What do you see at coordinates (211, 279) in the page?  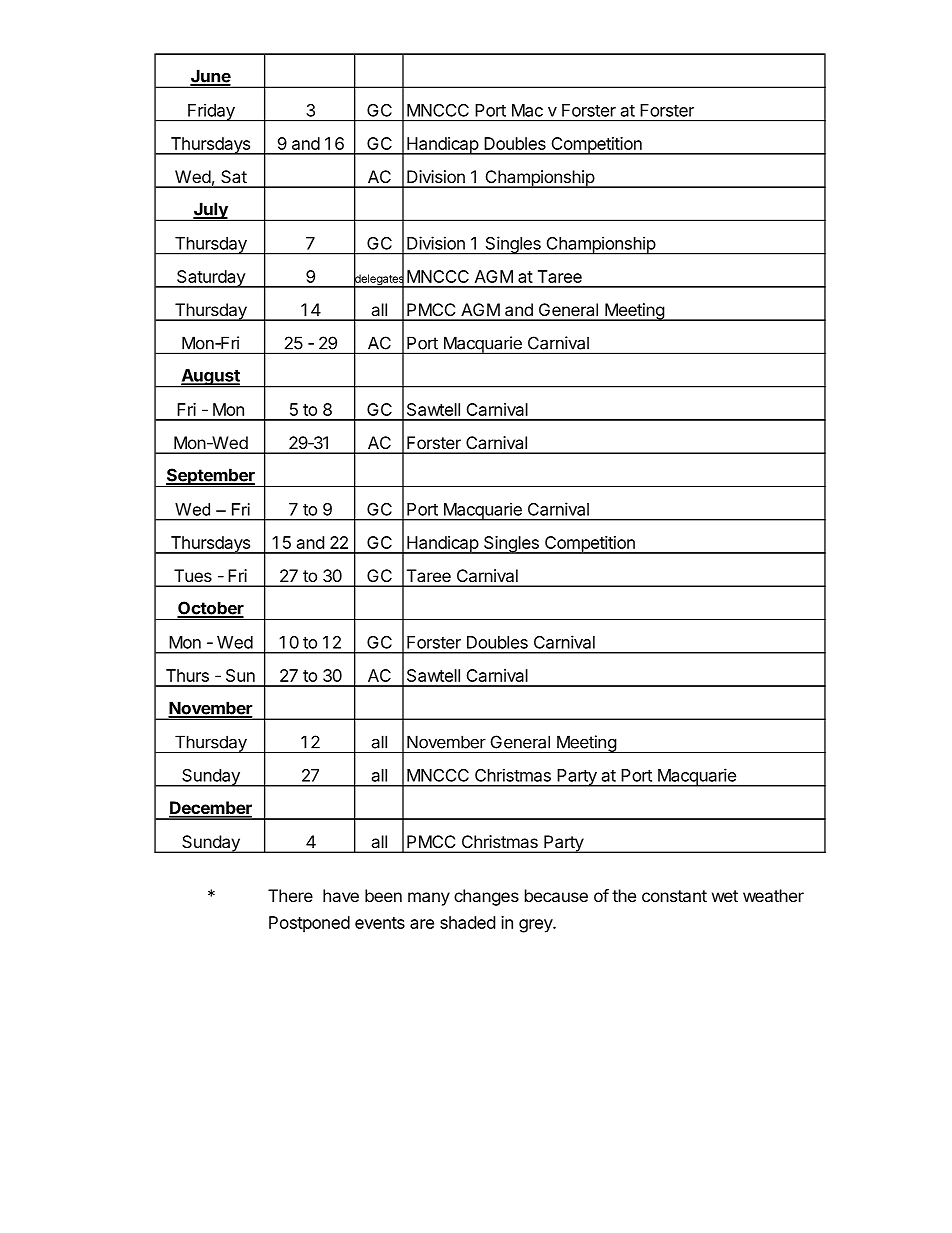 I see `Saturday` at bounding box center [211, 279].
